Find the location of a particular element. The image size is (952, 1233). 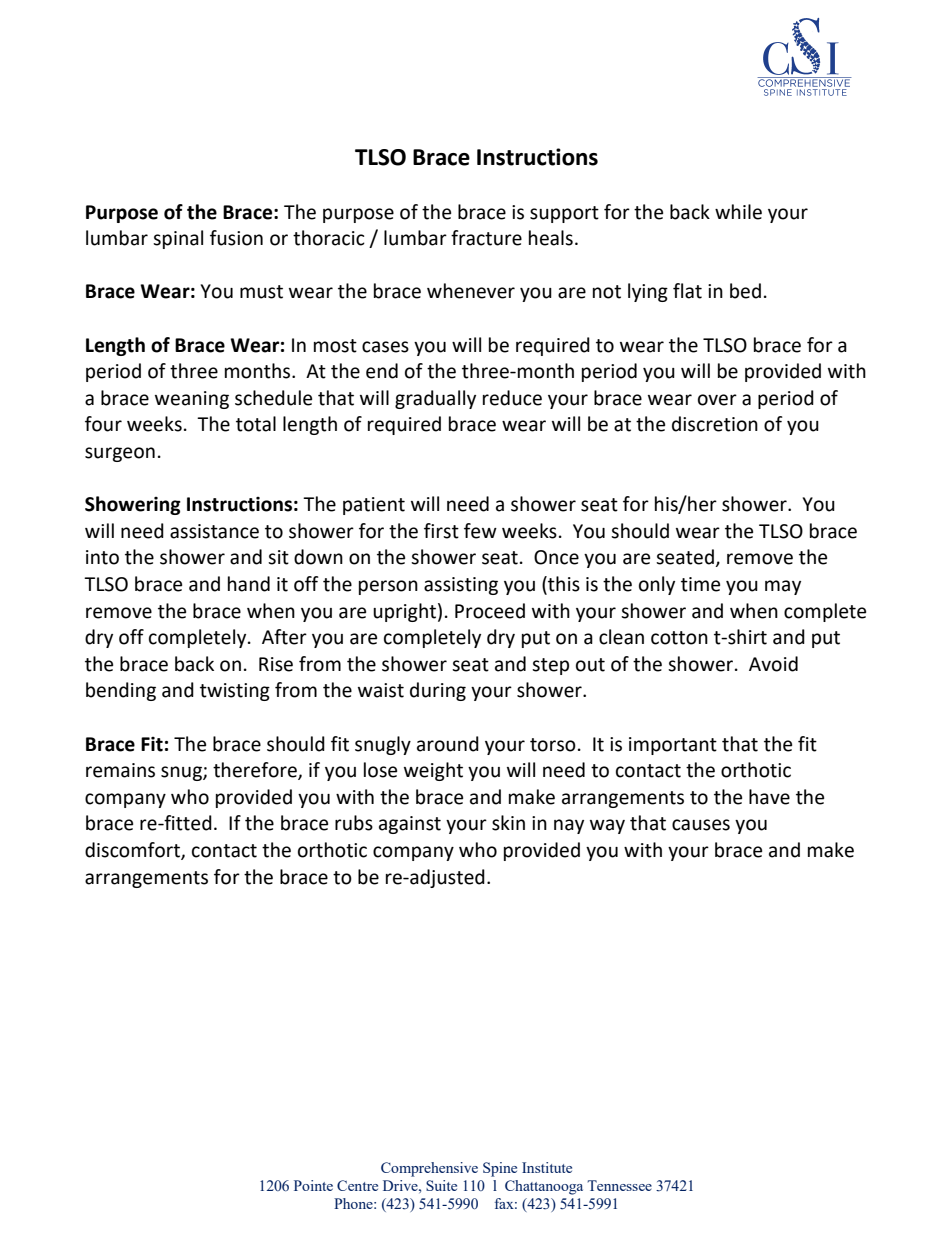

while is located at coordinates (738, 212).
